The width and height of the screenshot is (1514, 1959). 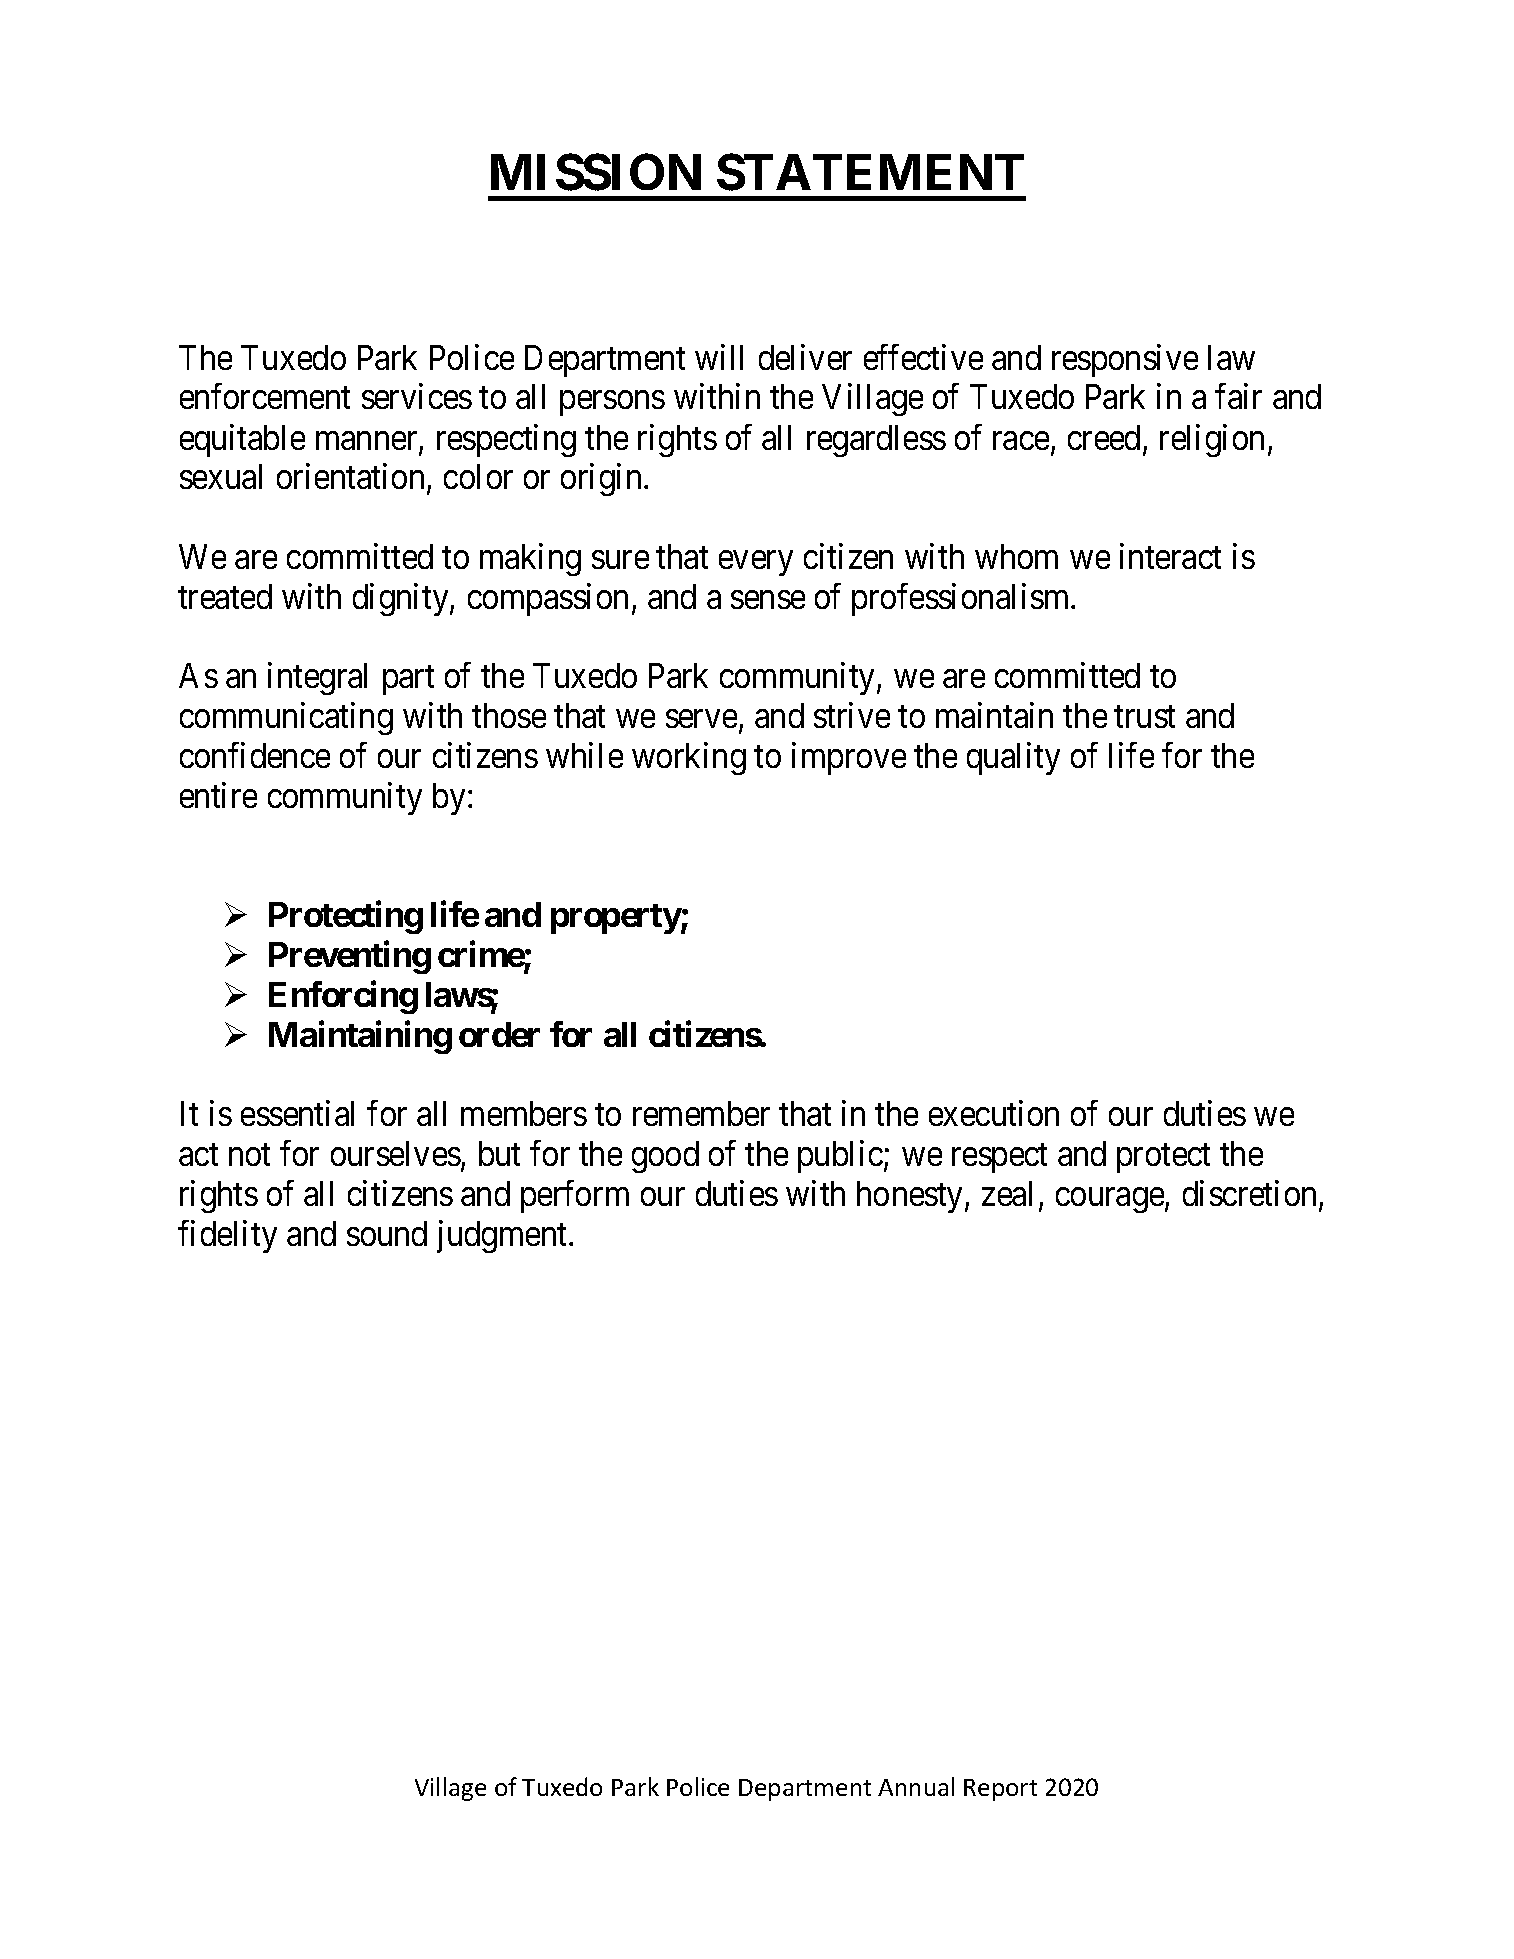 I want to click on STATEMENT, so click(x=870, y=172).
